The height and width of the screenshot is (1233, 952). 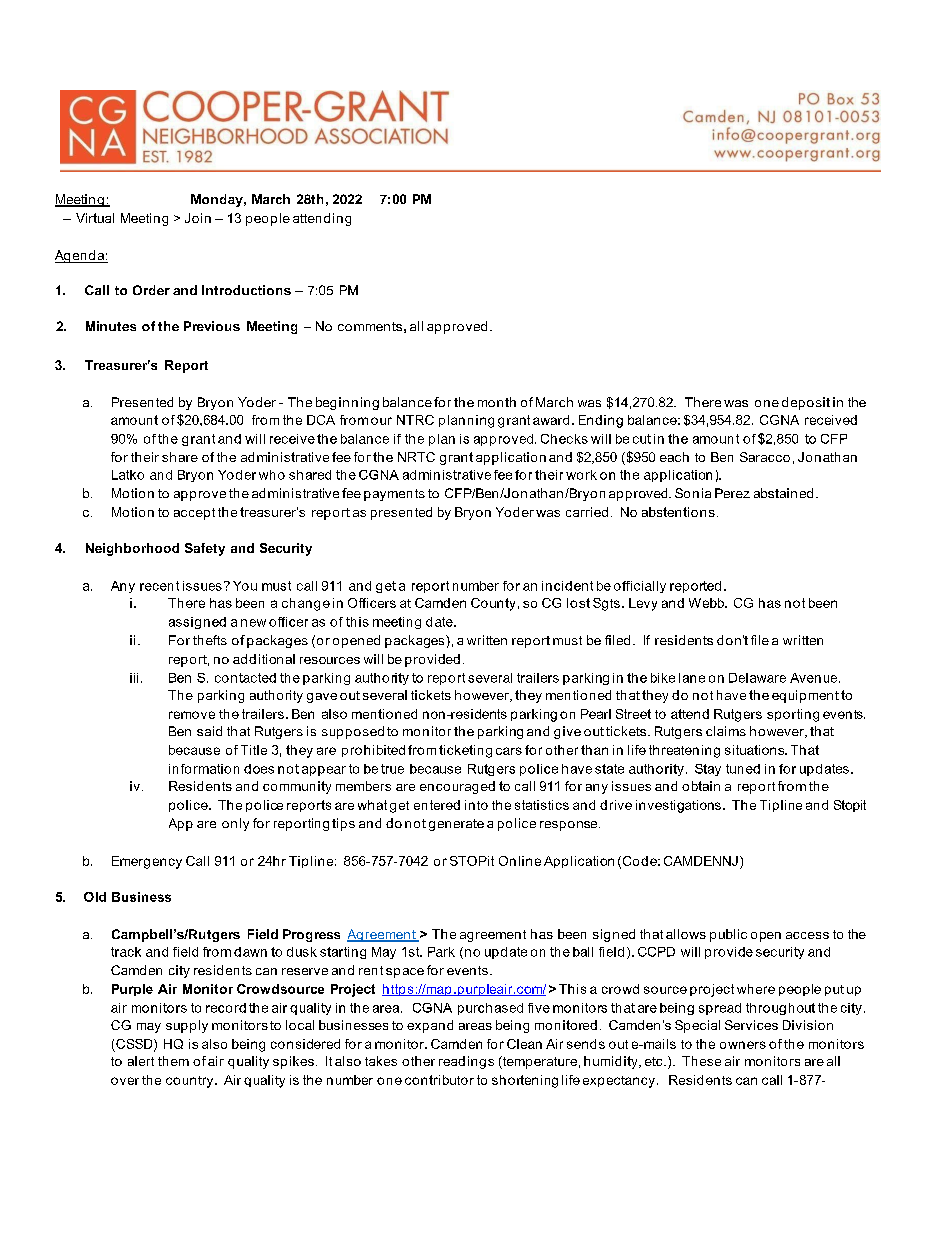 What do you see at coordinates (465, 751) in the screenshot?
I see `ticketing` at bounding box center [465, 751].
